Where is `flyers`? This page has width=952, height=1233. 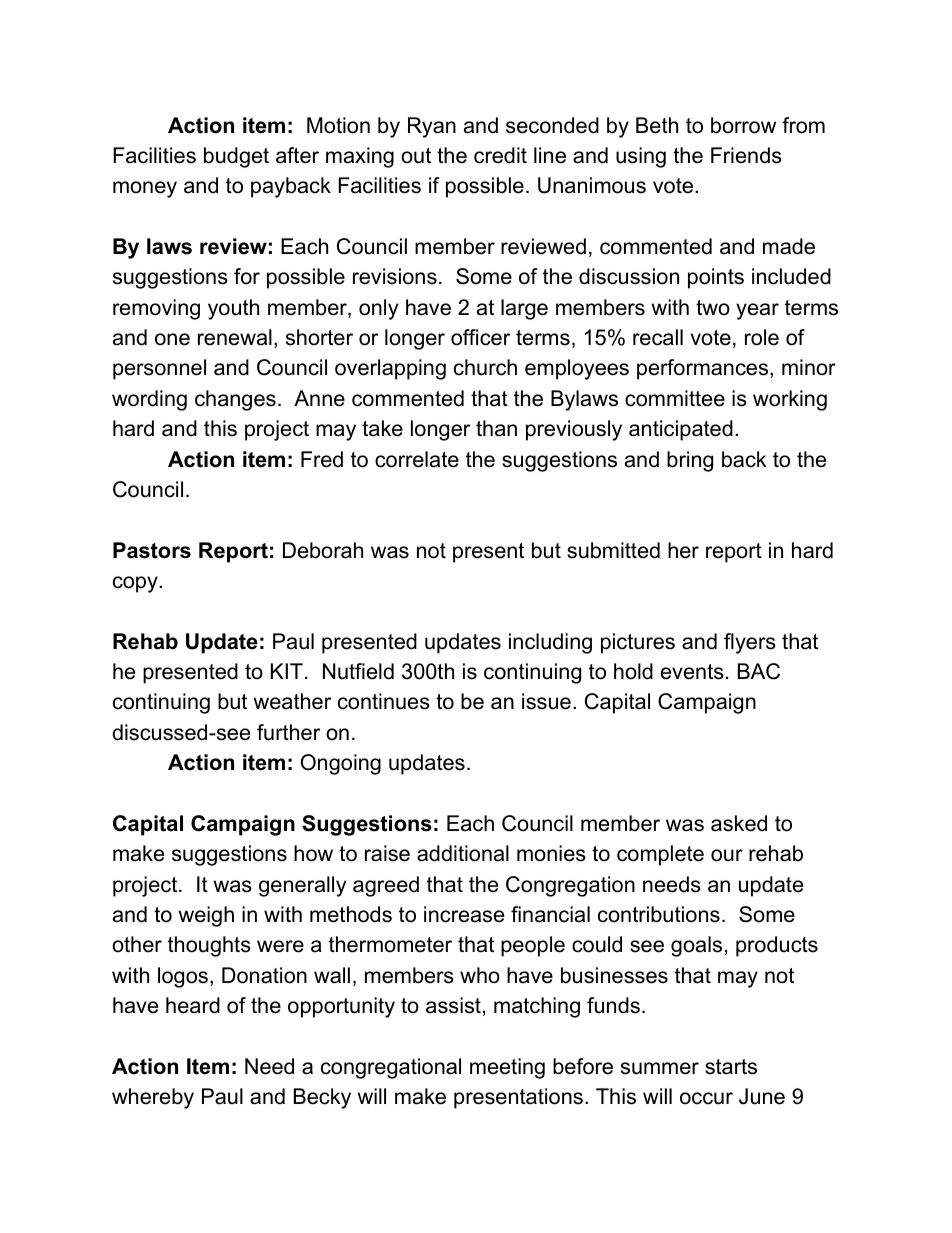
flyers is located at coordinates (750, 643).
